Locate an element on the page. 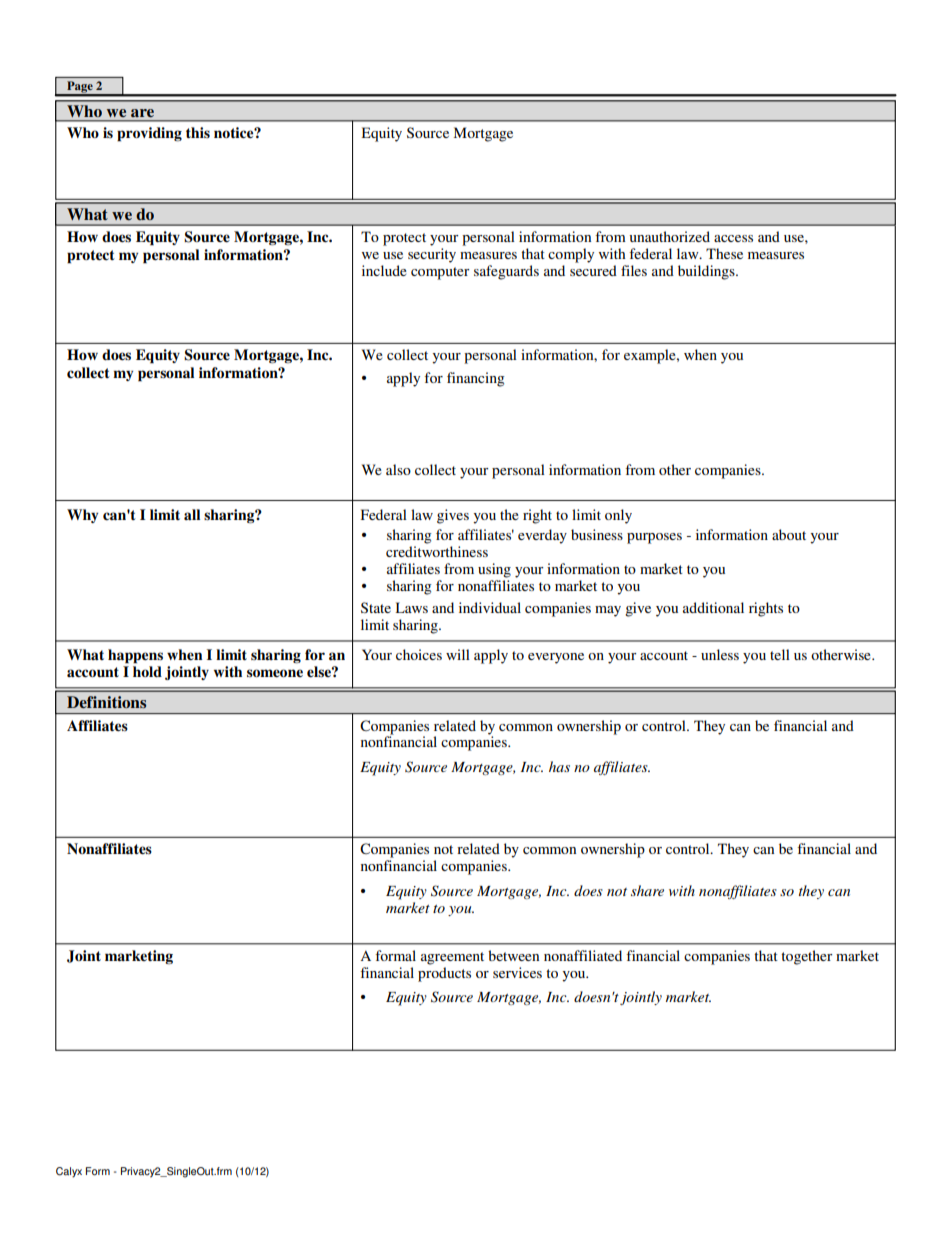 This document has width=952, height=1233. happens is located at coordinates (135, 656).
